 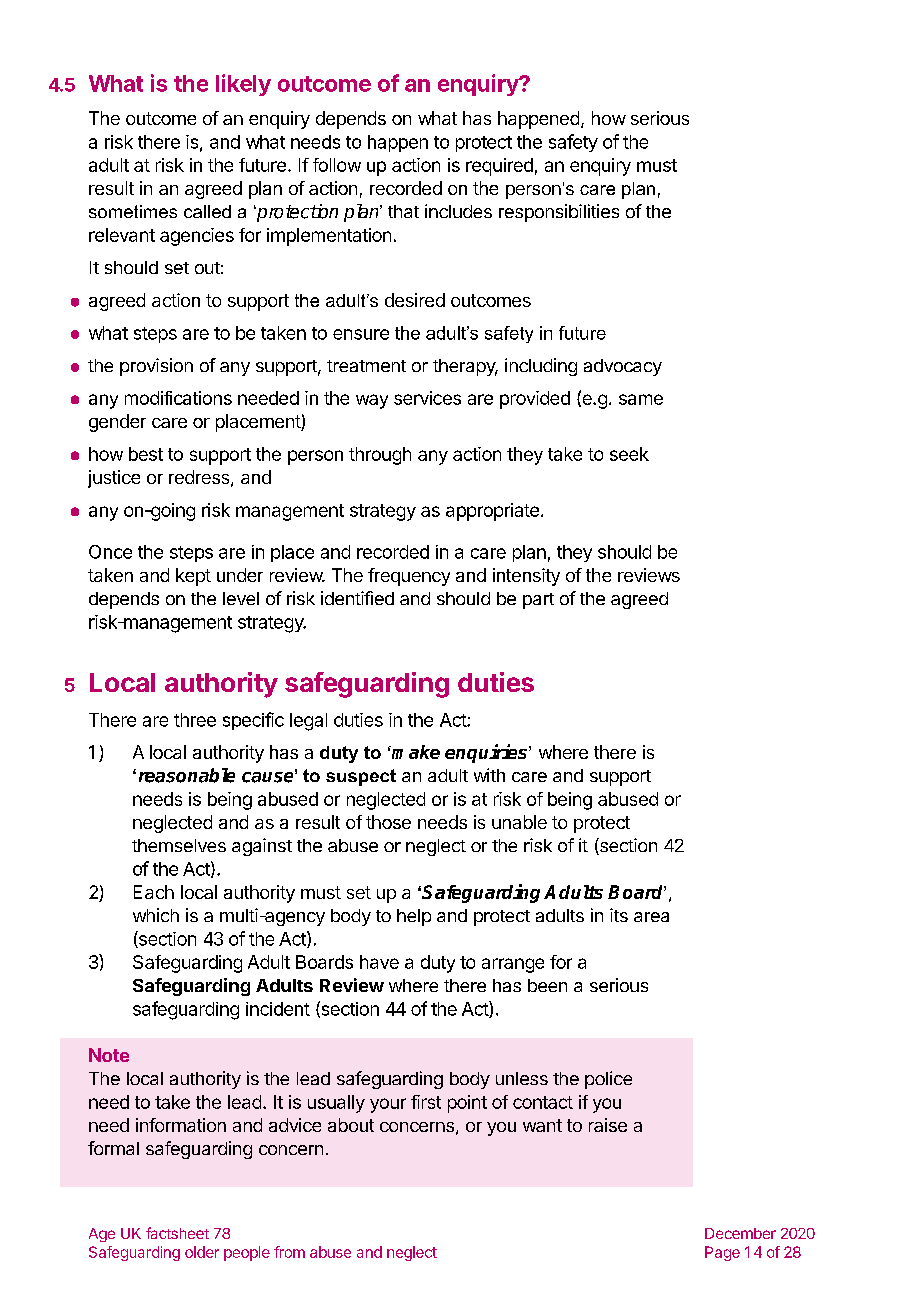 What do you see at coordinates (351, 1125) in the screenshot?
I see `about` at bounding box center [351, 1125].
